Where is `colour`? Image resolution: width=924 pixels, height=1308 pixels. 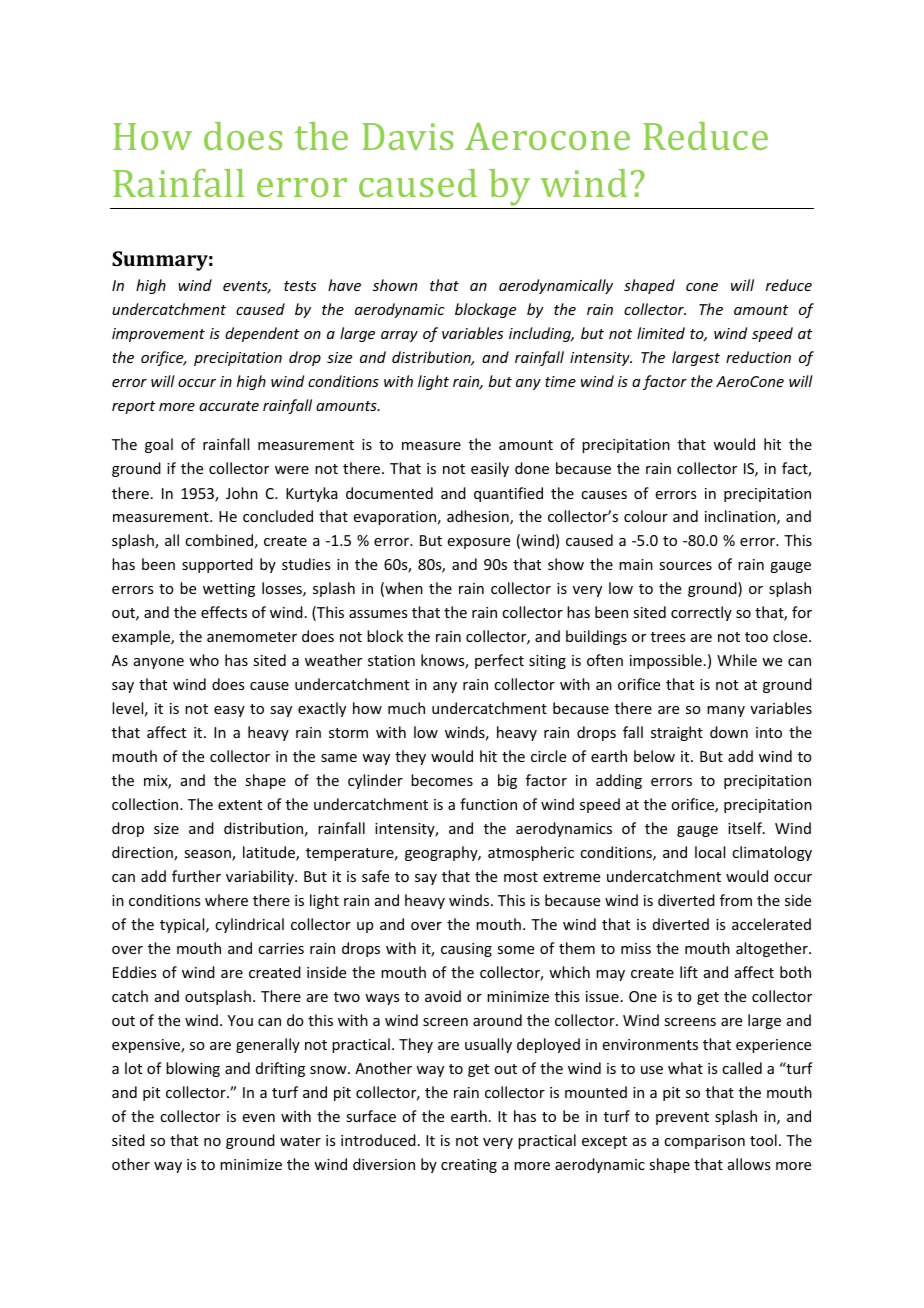 colour is located at coordinates (646, 516).
